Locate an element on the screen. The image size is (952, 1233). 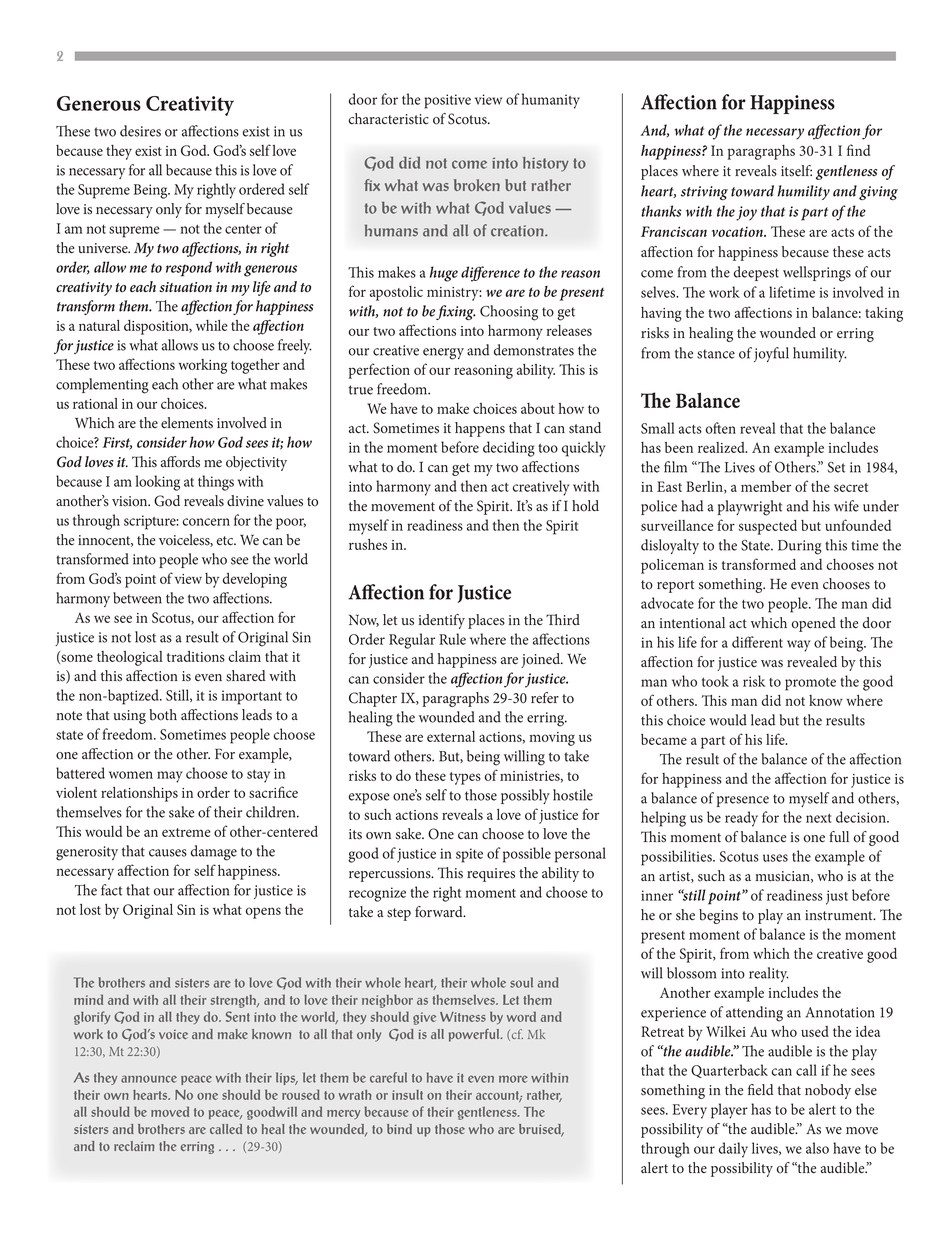
field is located at coordinates (760, 1089).
